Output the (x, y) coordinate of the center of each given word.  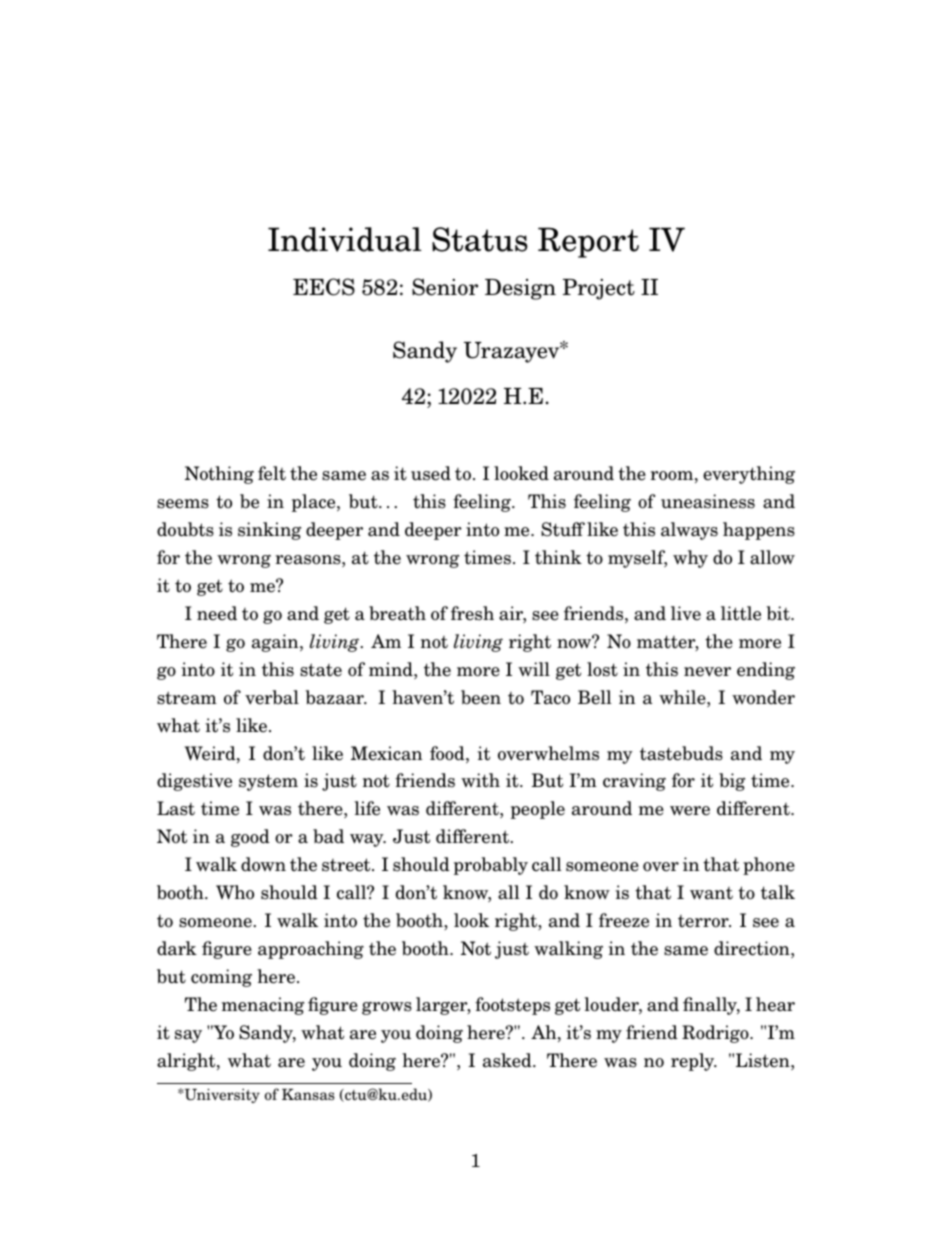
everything (749, 475)
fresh (472, 613)
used (431, 473)
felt (272, 473)
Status (480, 239)
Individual (345, 239)
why (690, 559)
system (268, 782)
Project (599, 289)
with (480, 780)
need (217, 613)
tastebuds (681, 753)
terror (704, 921)
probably (491, 866)
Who (235, 892)
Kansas (308, 1094)
